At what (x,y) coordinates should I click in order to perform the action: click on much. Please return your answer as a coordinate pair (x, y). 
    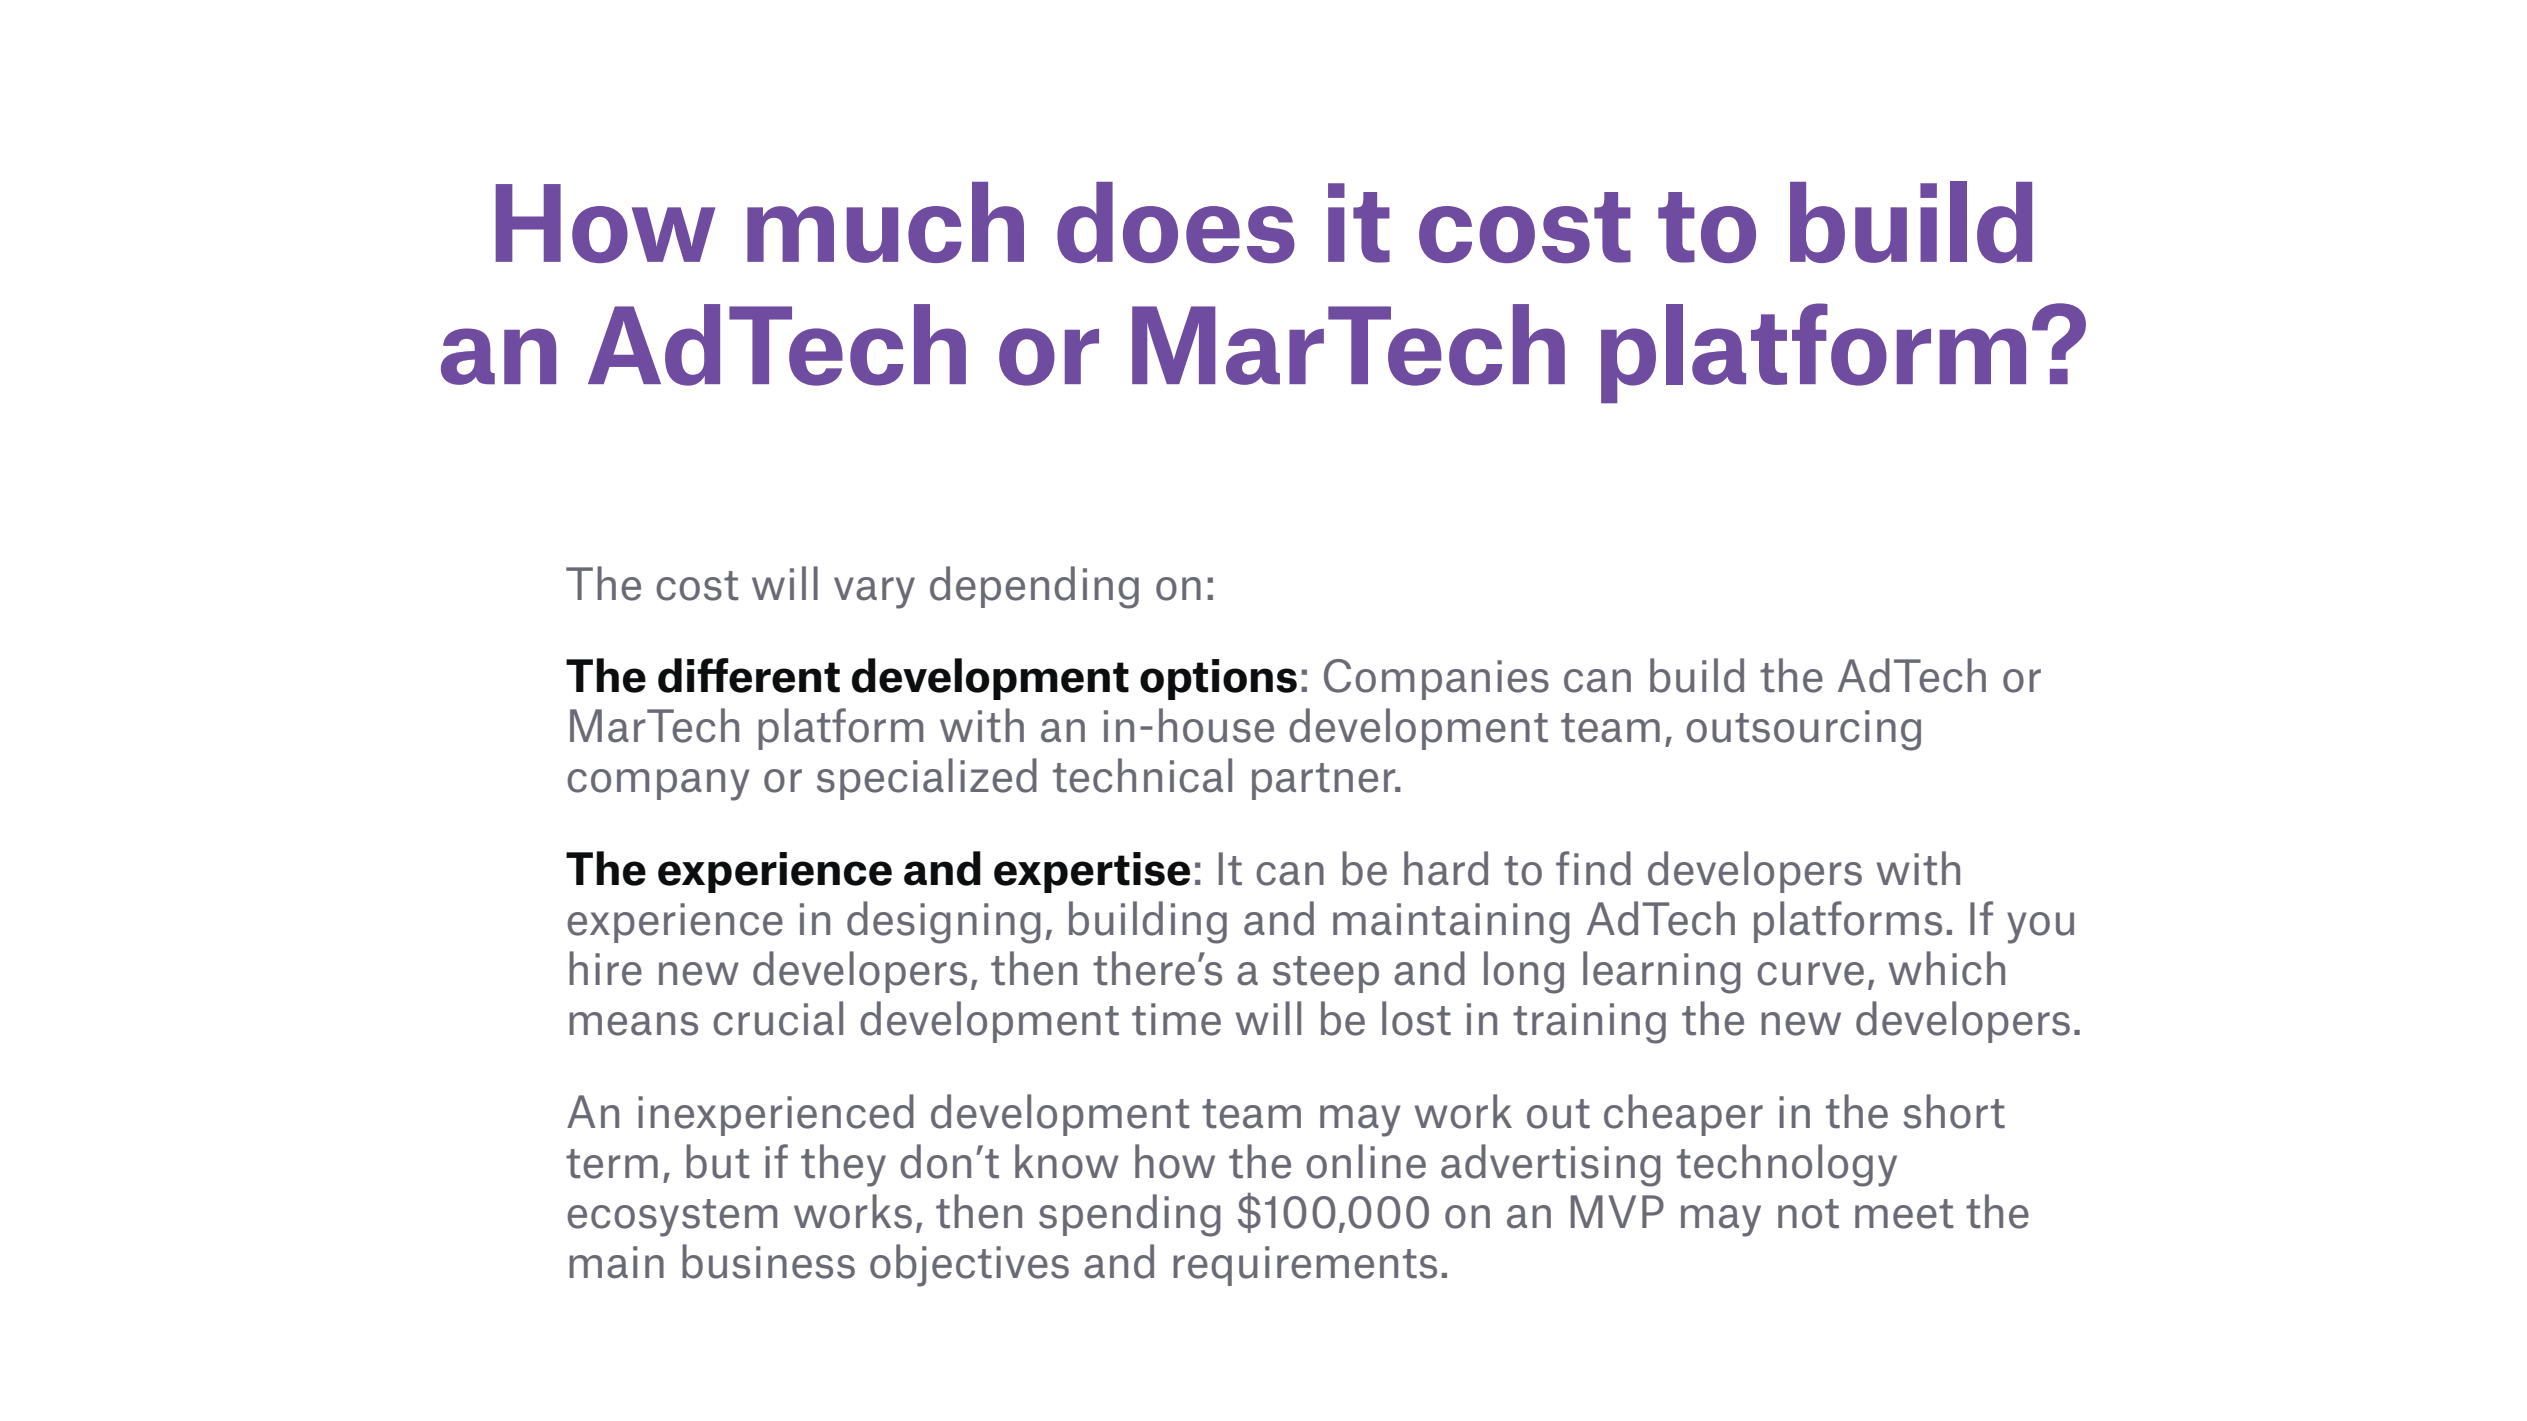
    Looking at the image, I should click on (885, 222).
